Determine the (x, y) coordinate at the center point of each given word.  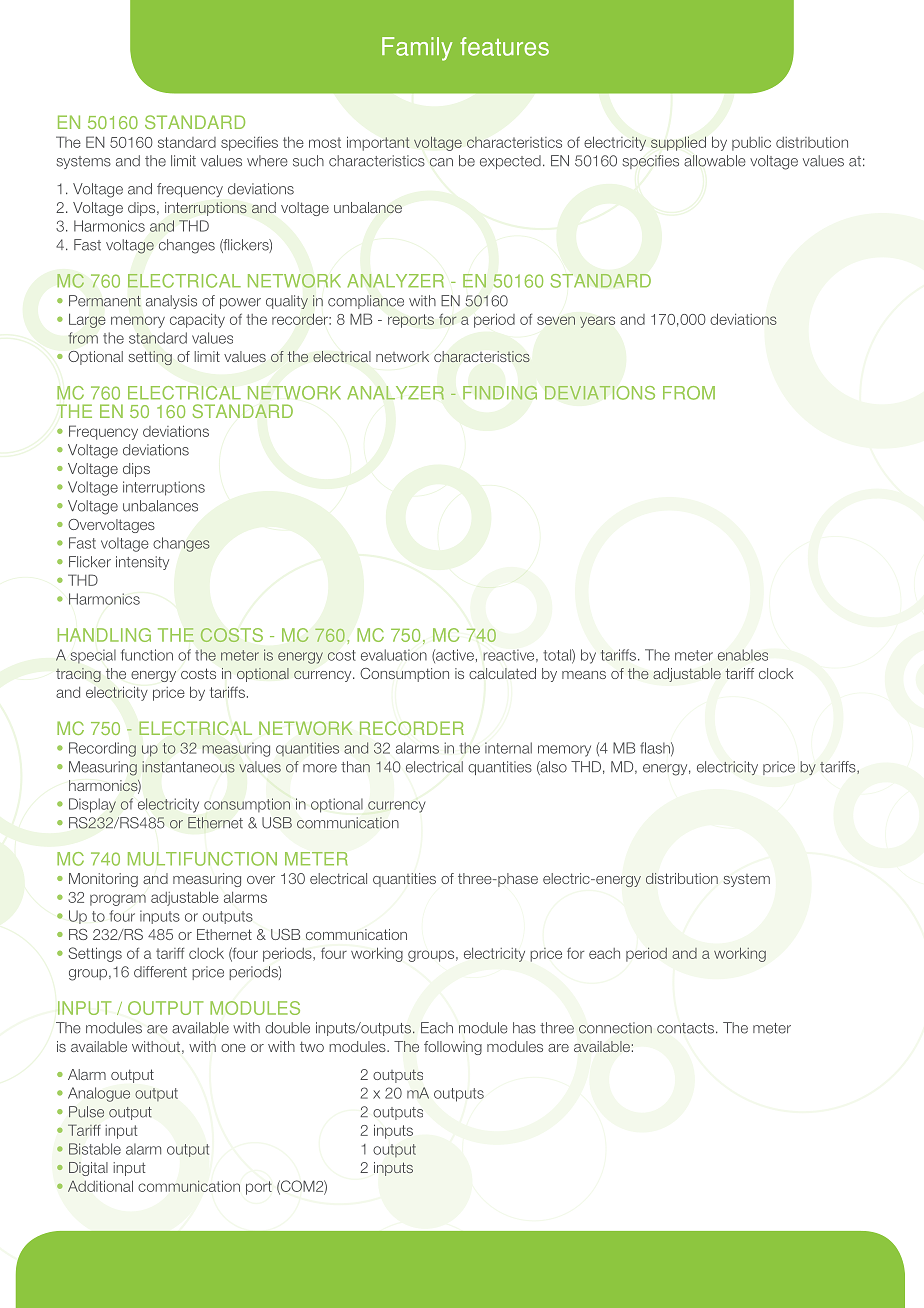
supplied (678, 143)
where (267, 161)
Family (417, 49)
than (355, 767)
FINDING (500, 393)
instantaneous (188, 767)
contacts (687, 1028)
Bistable (95, 1149)
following (453, 1048)
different (160, 972)
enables (743, 655)
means (584, 675)
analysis (171, 302)
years (597, 322)
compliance (366, 302)
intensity (142, 563)
